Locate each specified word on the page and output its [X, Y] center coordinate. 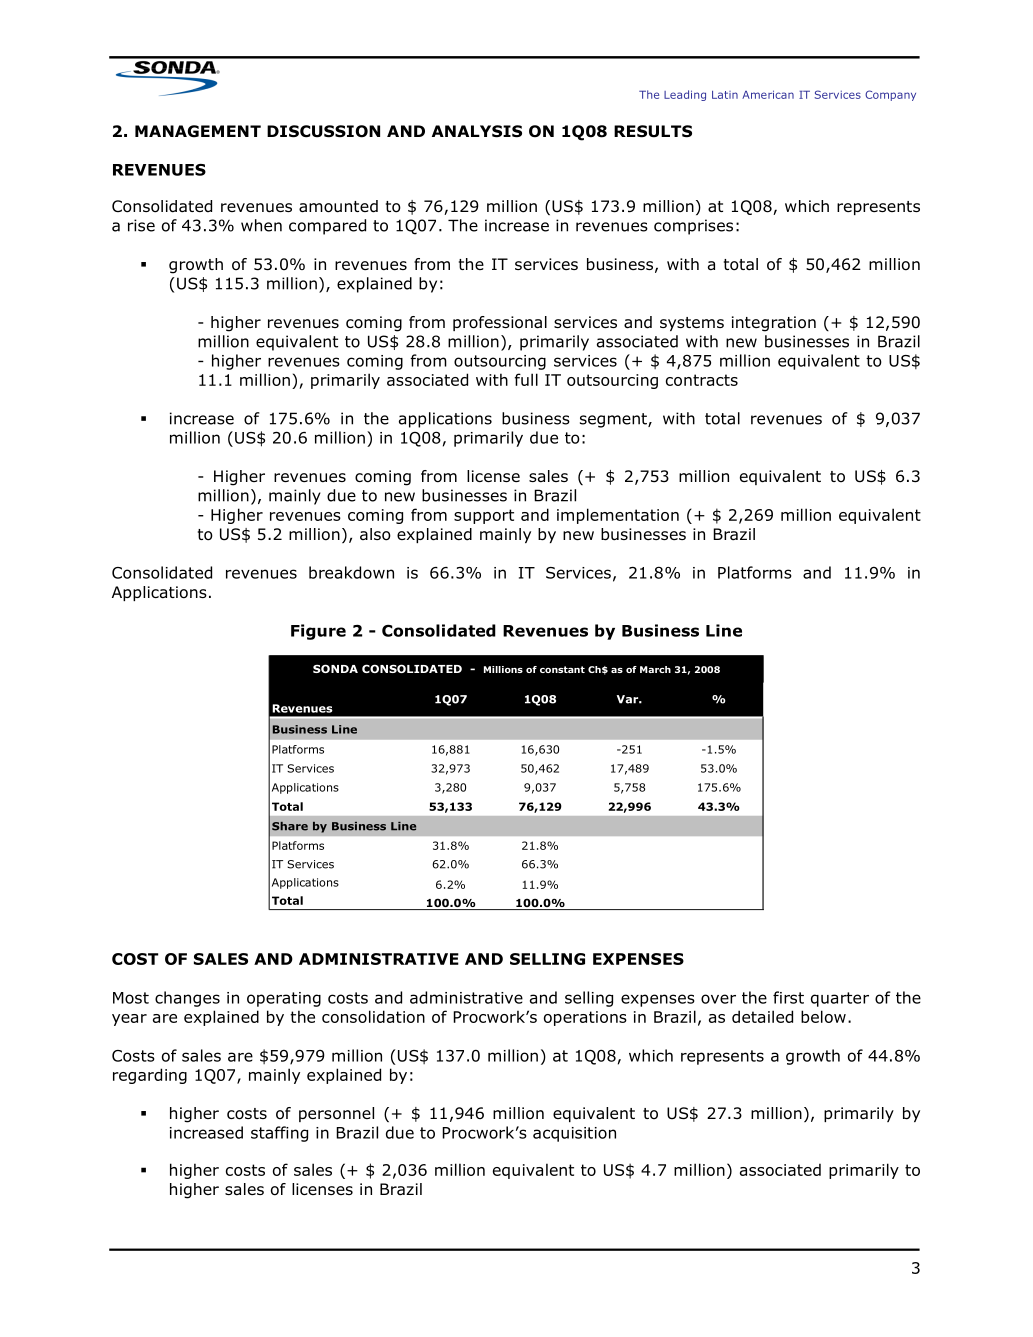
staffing [279, 1134]
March [655, 669]
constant [562, 669]
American [768, 94]
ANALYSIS [477, 131]
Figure [318, 632]
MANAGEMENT [198, 131]
